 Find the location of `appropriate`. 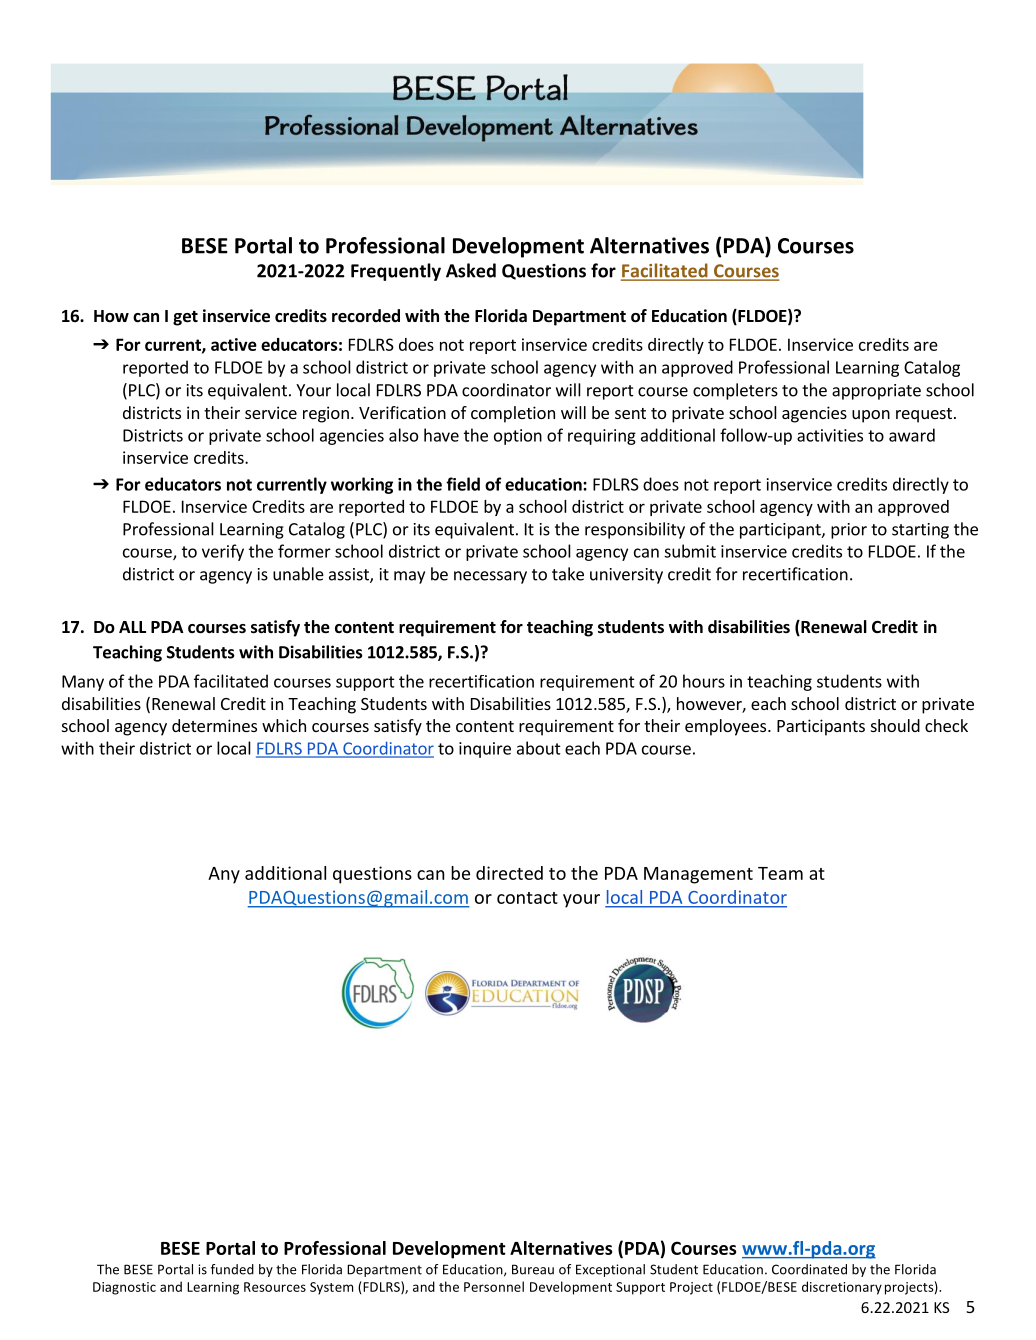

appropriate is located at coordinates (876, 392).
